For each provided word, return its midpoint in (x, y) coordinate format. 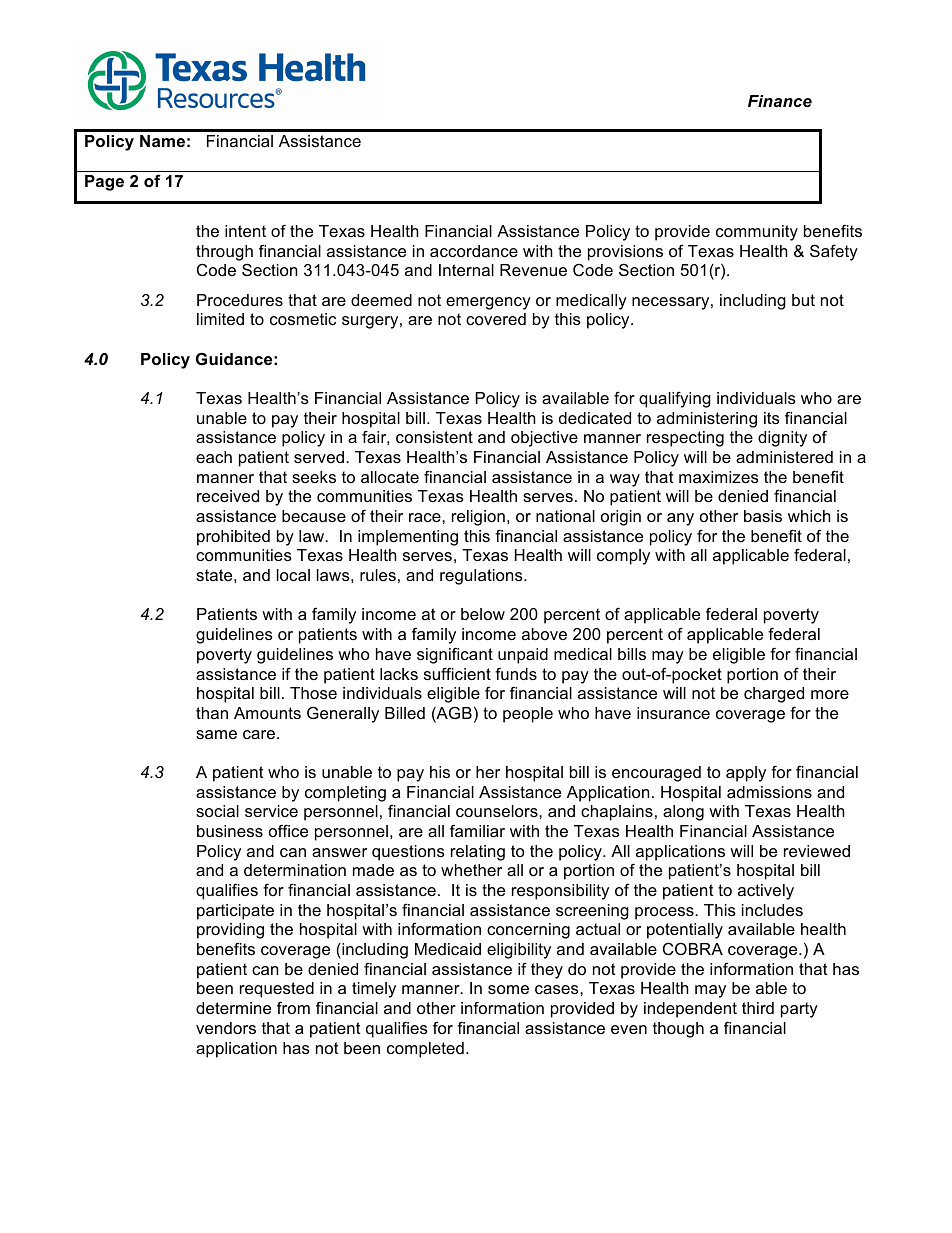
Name (162, 141)
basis (763, 516)
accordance (474, 251)
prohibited (233, 538)
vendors (226, 1028)
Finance (780, 101)
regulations (482, 577)
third (758, 1008)
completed (425, 1050)
